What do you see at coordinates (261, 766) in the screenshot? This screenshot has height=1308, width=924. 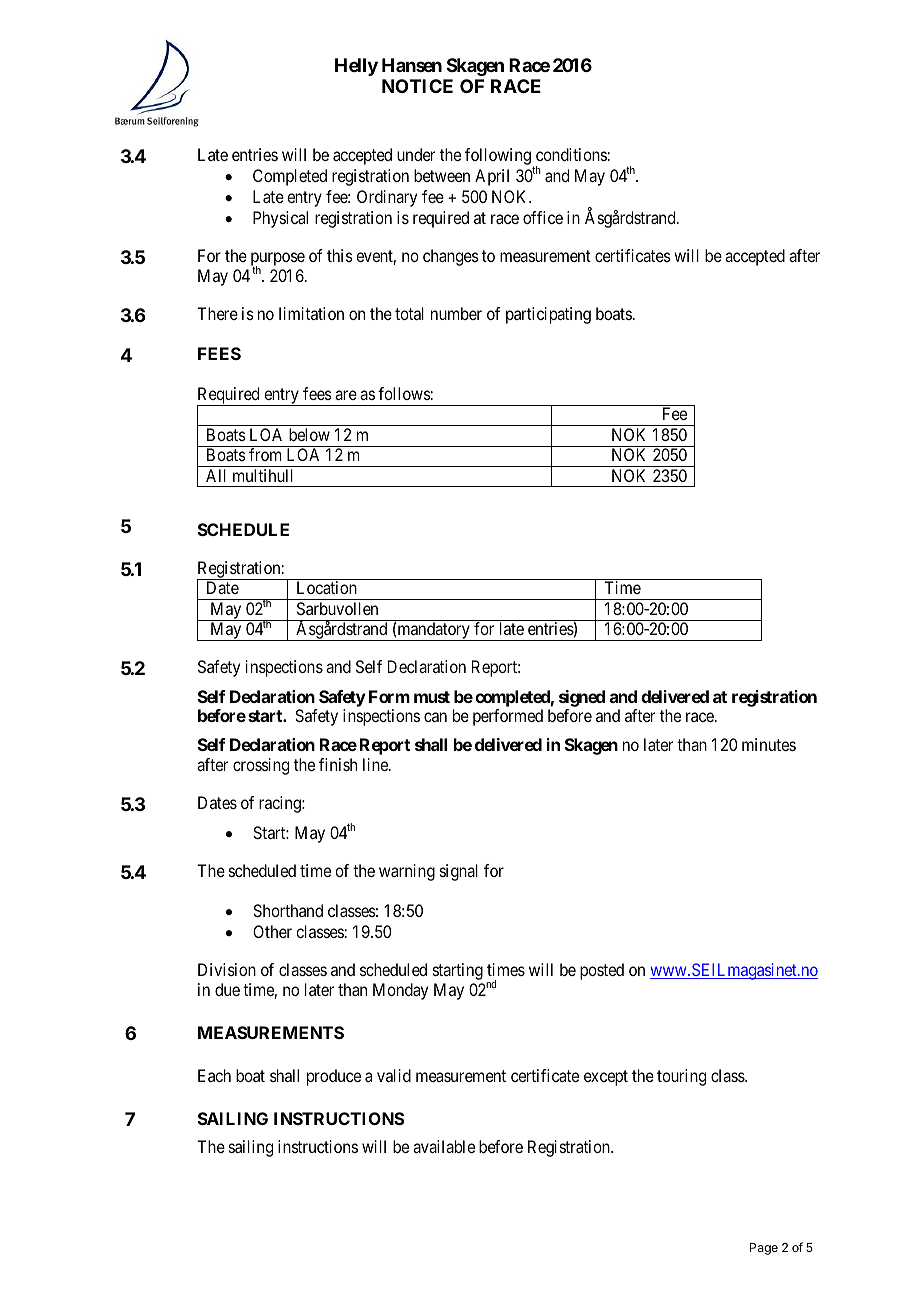 I see `crossing` at bounding box center [261, 766].
